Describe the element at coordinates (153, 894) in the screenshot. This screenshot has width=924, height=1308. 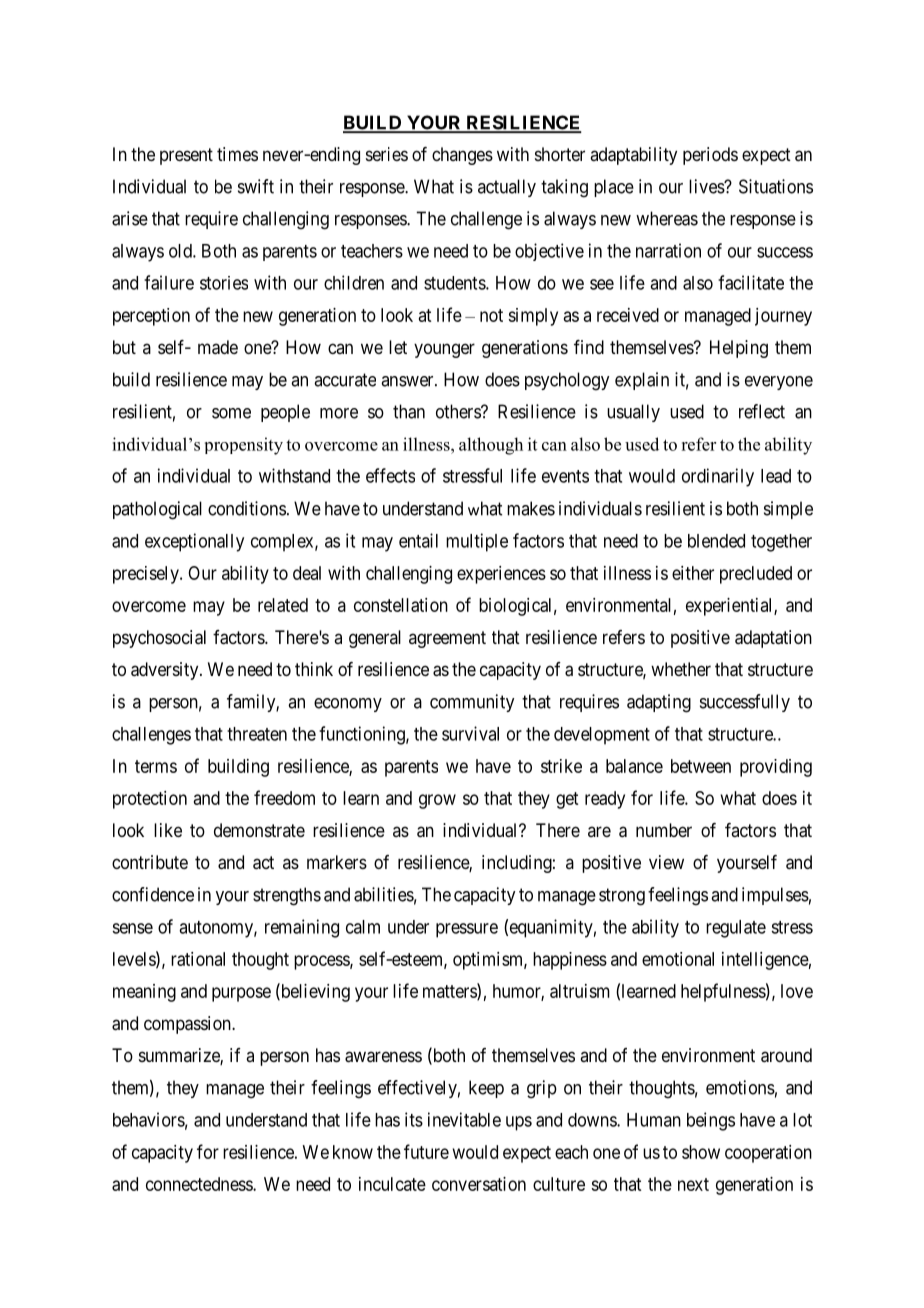
I see `confidence` at that location.
